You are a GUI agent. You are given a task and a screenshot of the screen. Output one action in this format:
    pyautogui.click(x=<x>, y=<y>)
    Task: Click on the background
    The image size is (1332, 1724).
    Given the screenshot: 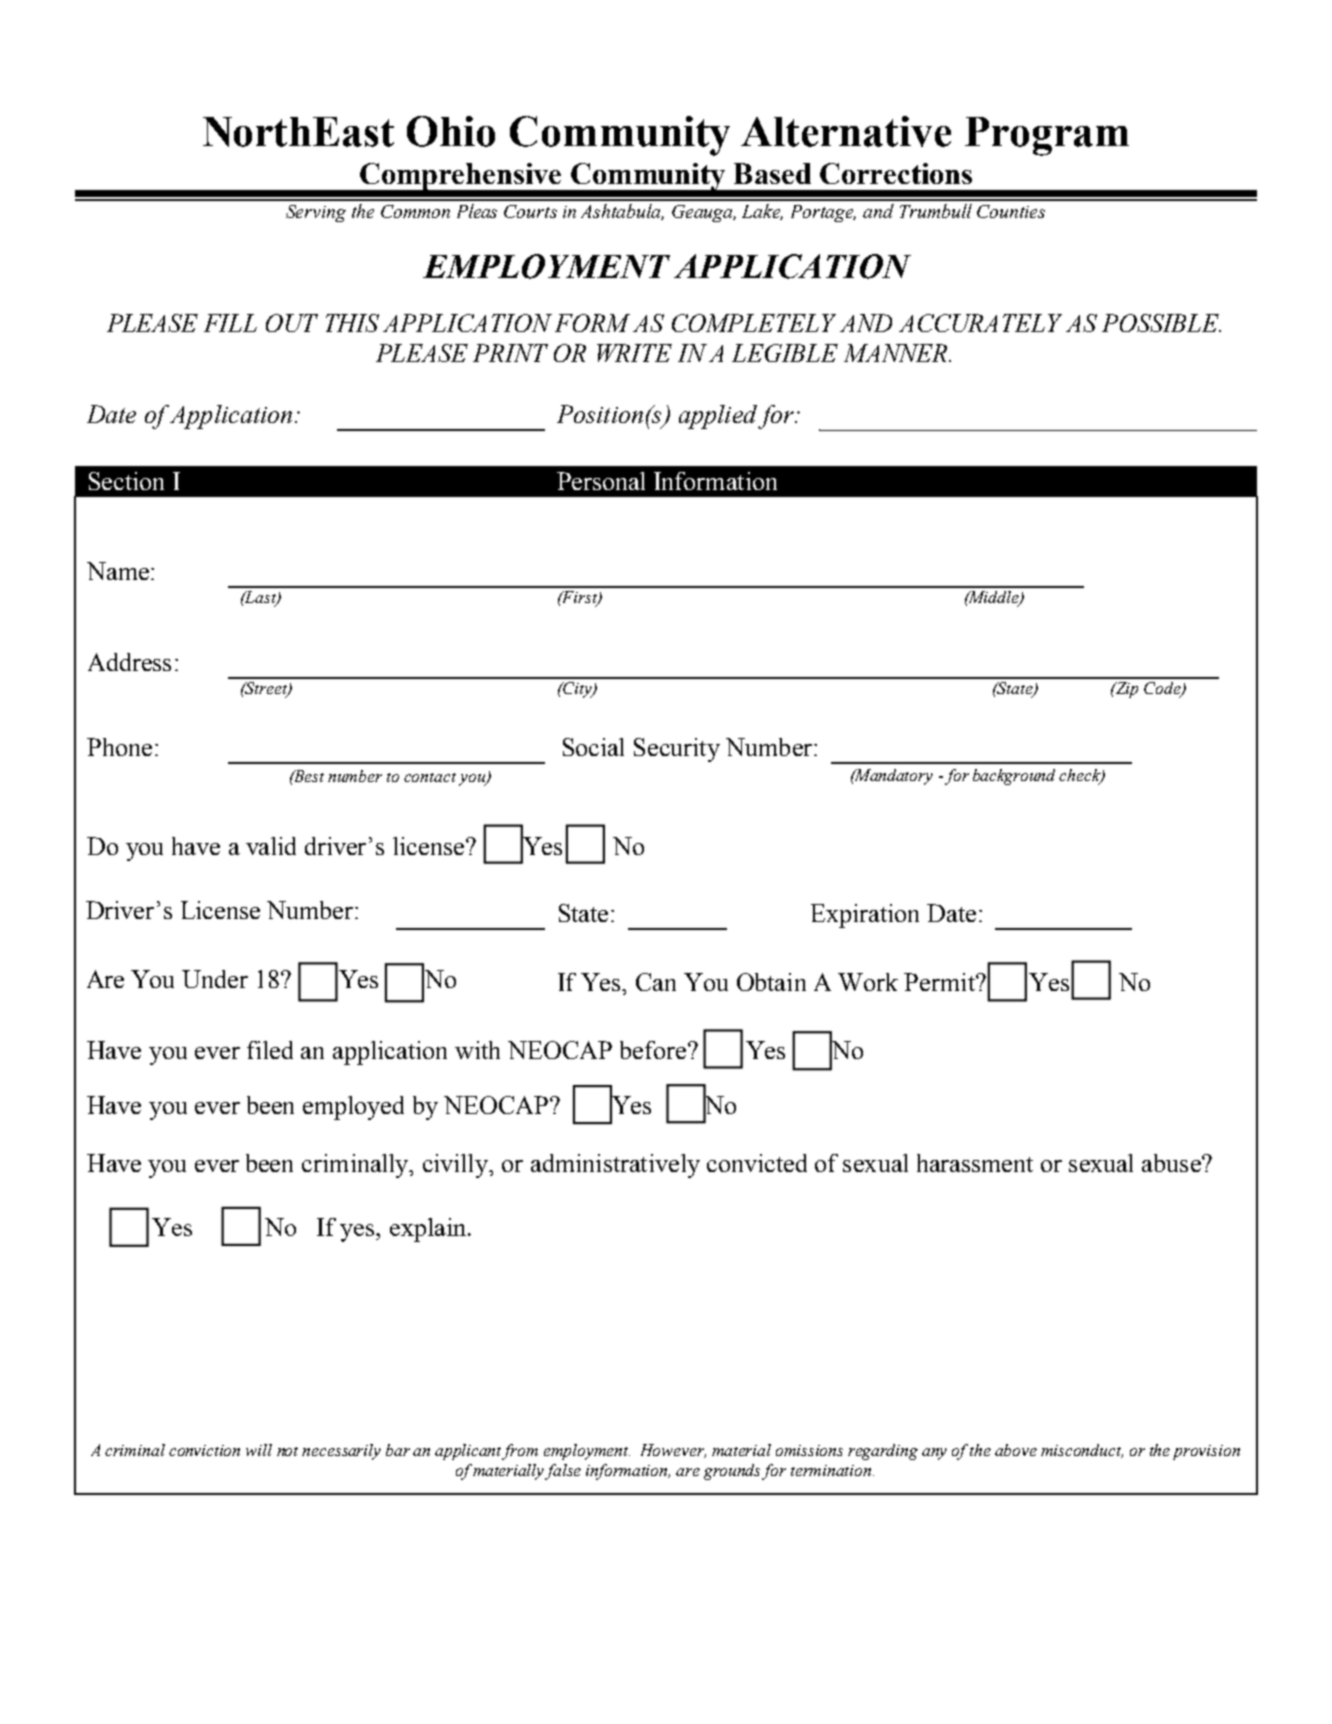 What is the action you would take?
    pyautogui.click(x=1014, y=777)
